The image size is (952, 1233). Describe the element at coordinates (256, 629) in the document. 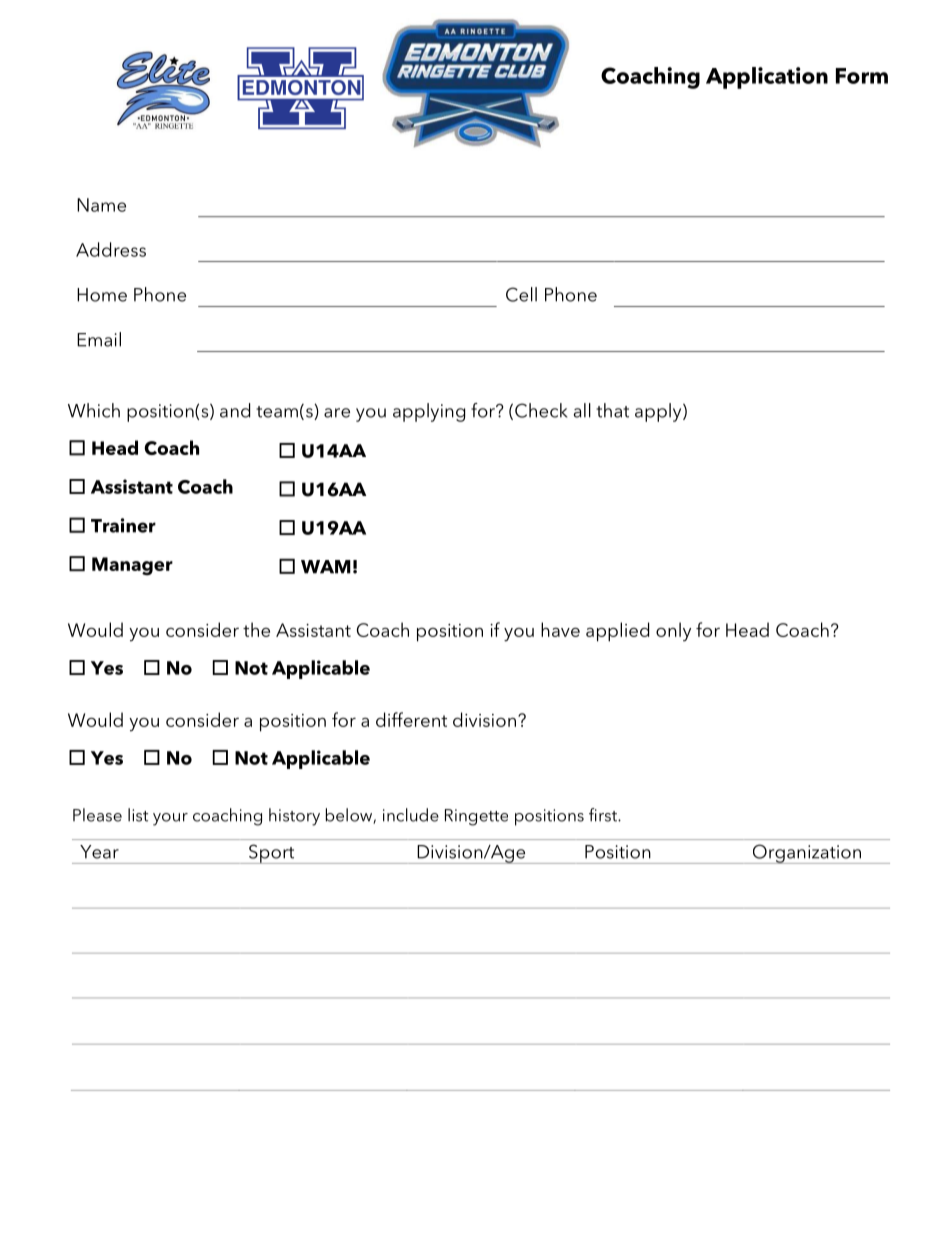

I see `the` at that location.
